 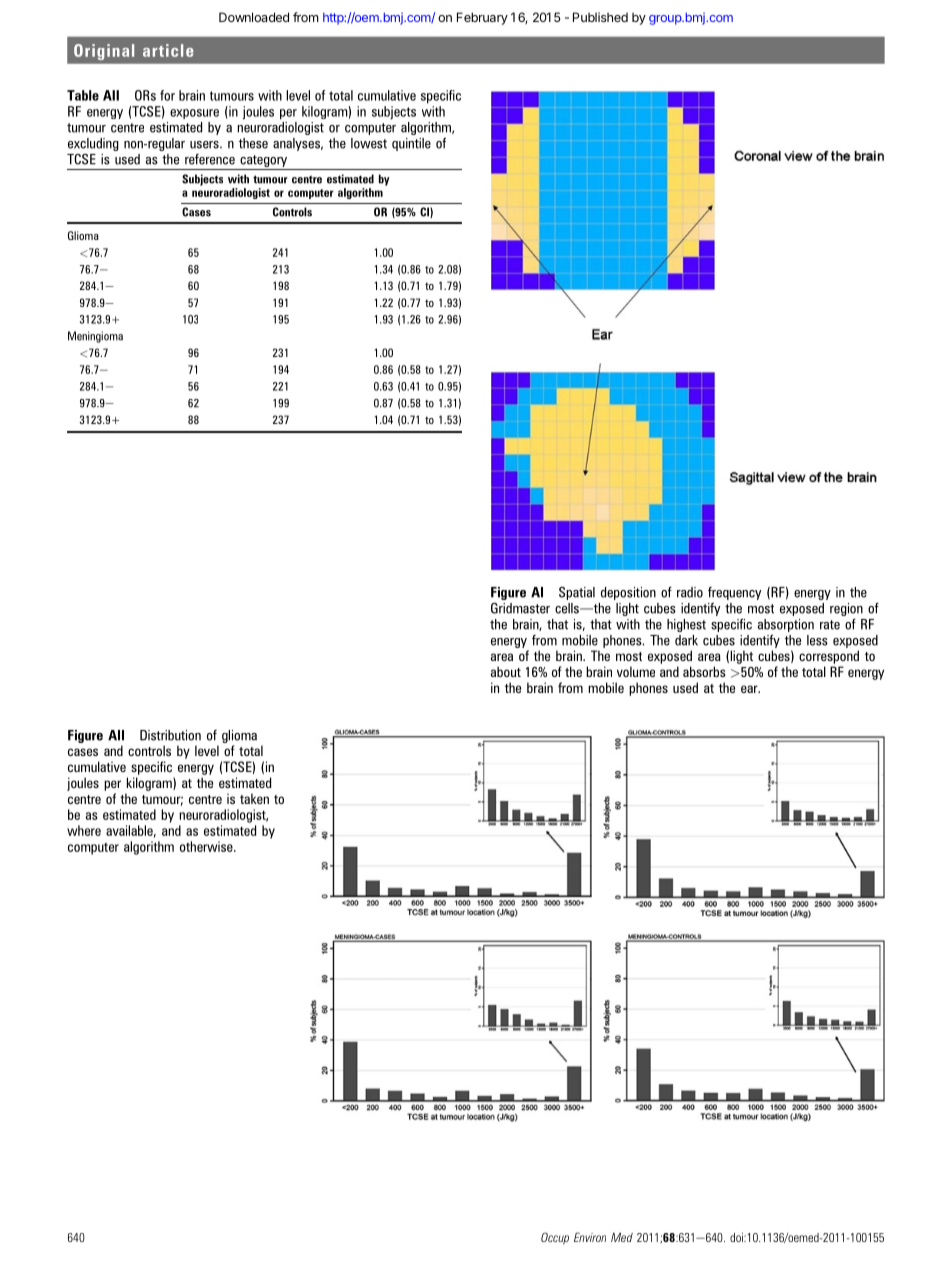 What do you see at coordinates (207, 846) in the screenshot?
I see `otherwise` at bounding box center [207, 846].
